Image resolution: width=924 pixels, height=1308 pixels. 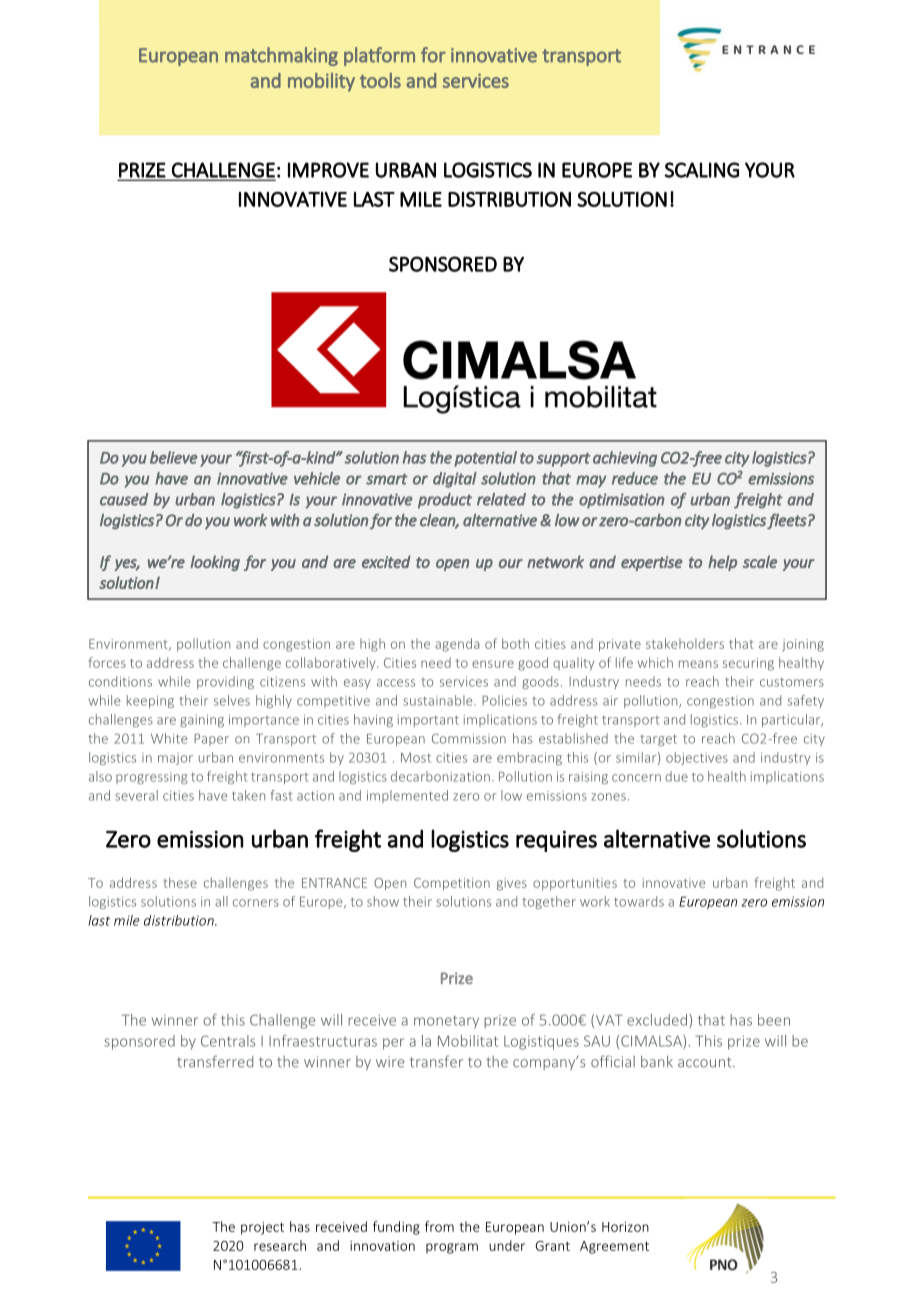 I want to click on these, so click(x=180, y=882).
